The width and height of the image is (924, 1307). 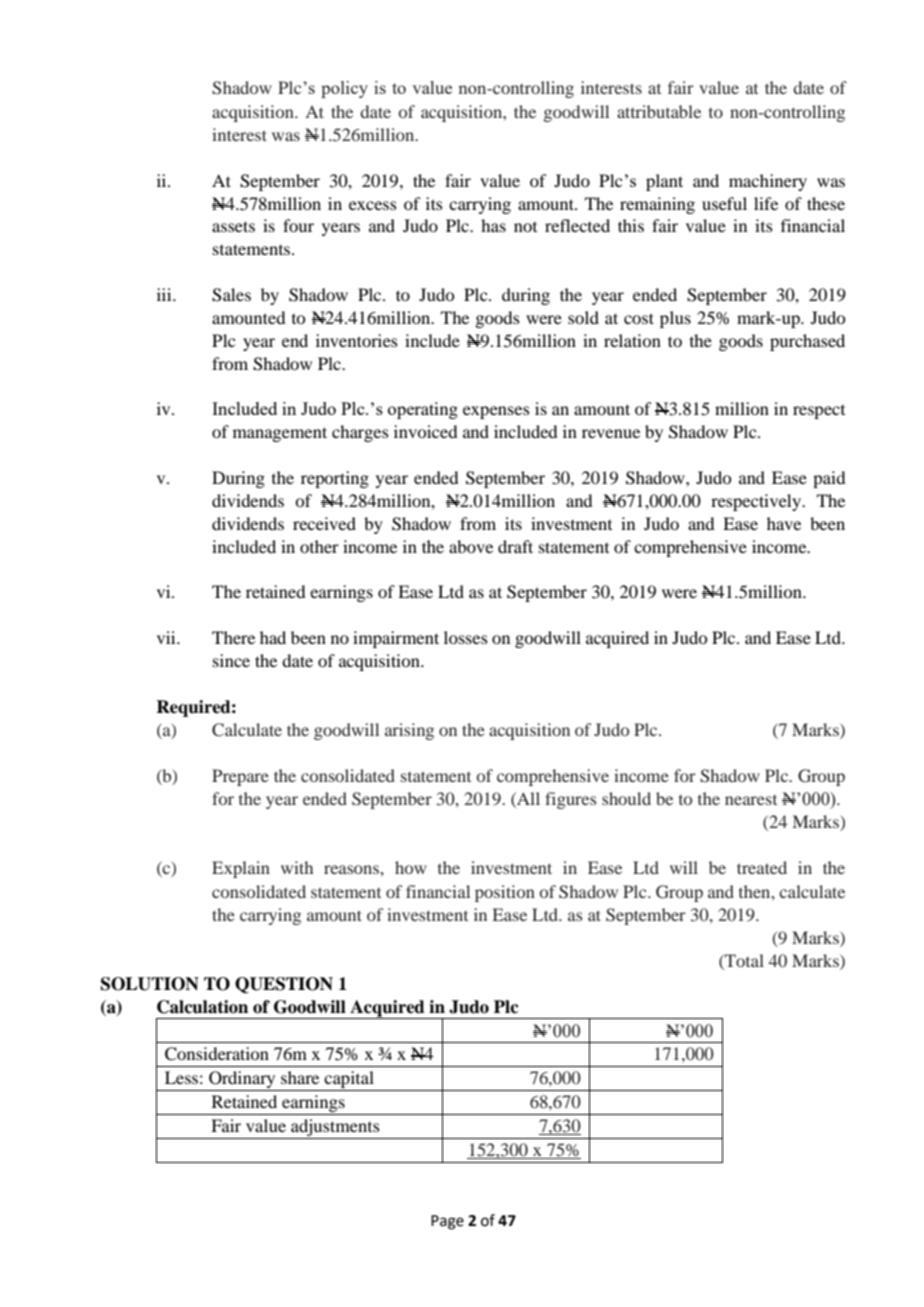 I want to click on Explain, so click(x=241, y=869).
